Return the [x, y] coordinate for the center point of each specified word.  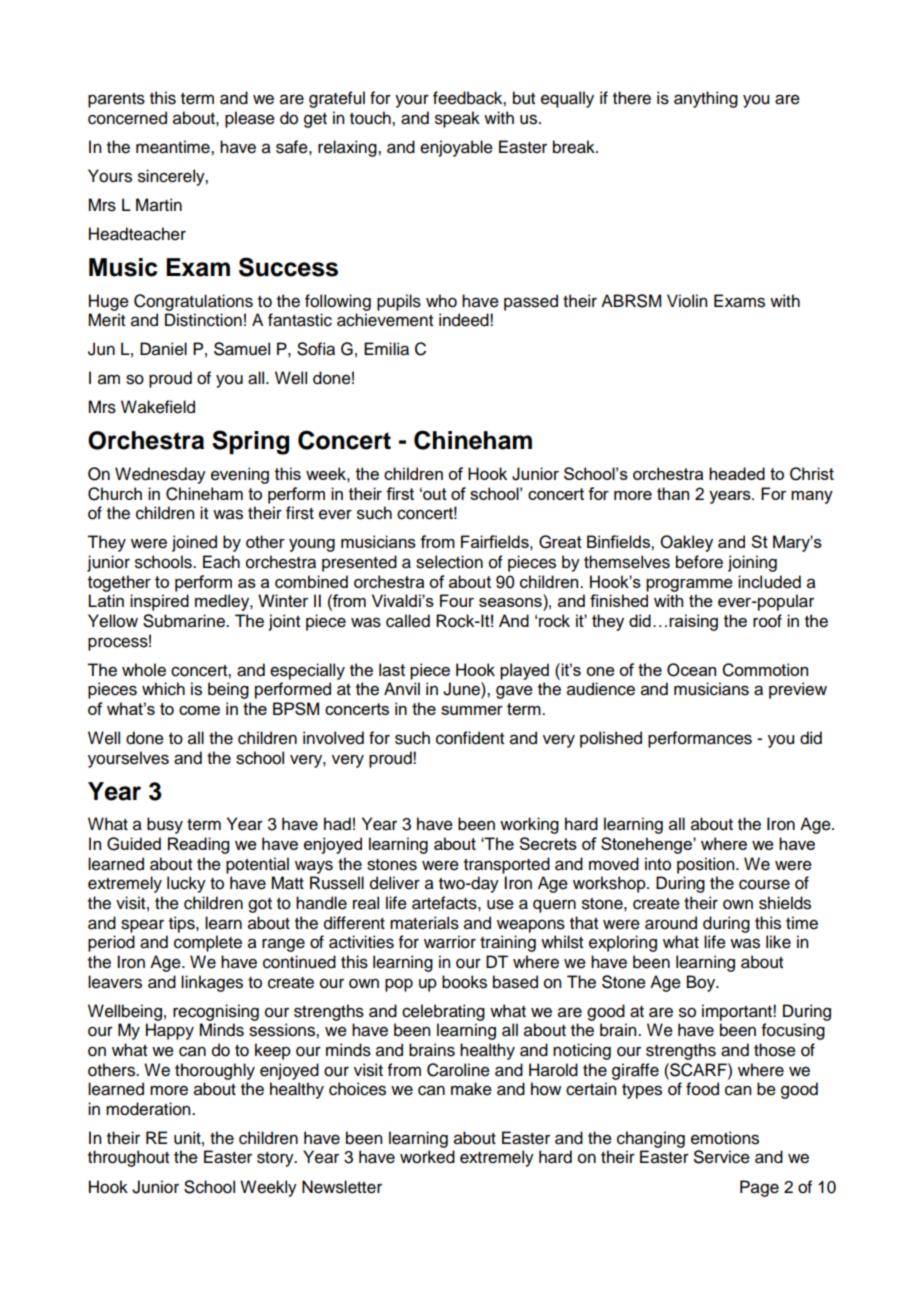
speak [457, 119]
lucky [186, 884]
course [764, 884]
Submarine [185, 621]
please [250, 119]
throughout [128, 1158]
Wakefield [158, 407]
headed [737, 473]
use [500, 904]
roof [767, 621]
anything [706, 99]
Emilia [386, 349]
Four [457, 600]
